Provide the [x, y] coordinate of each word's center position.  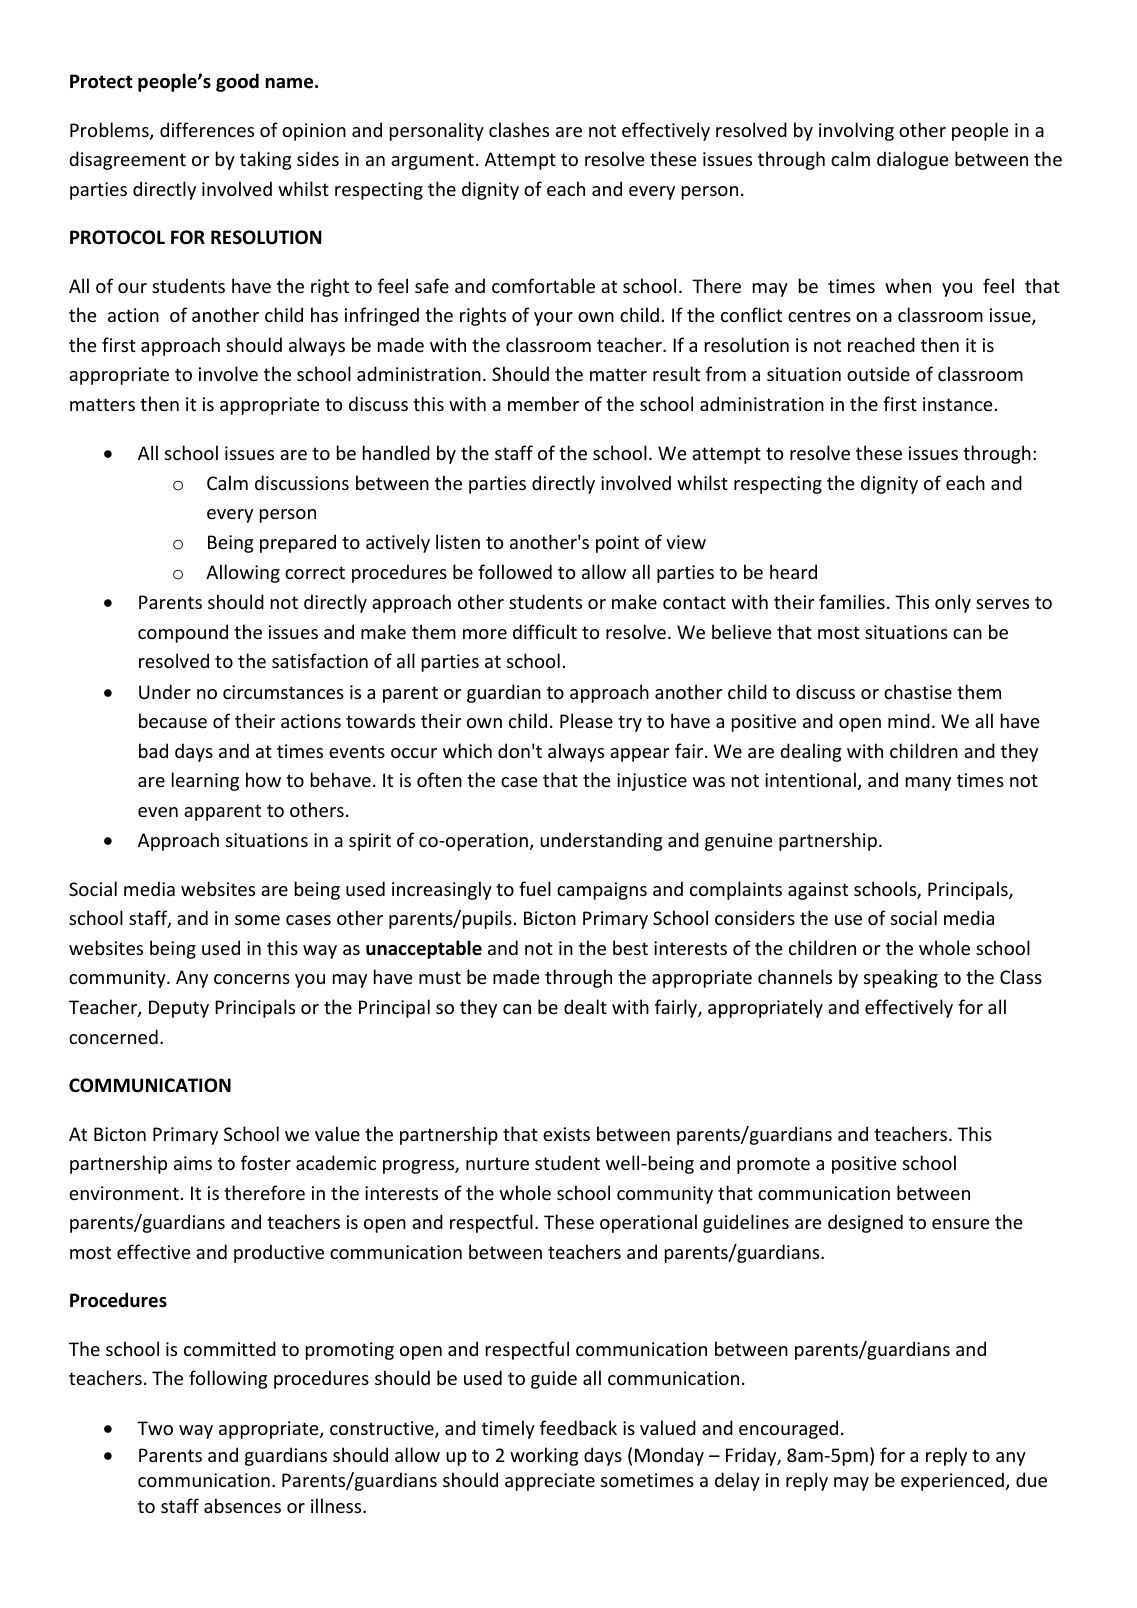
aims [193, 1163]
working [544, 1456]
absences [242, 1505]
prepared [298, 543]
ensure [961, 1224]
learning [205, 781]
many [928, 784]
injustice [652, 782]
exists [566, 1134]
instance [958, 404]
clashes [519, 129]
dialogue [913, 160]
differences [207, 129]
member [543, 403]
